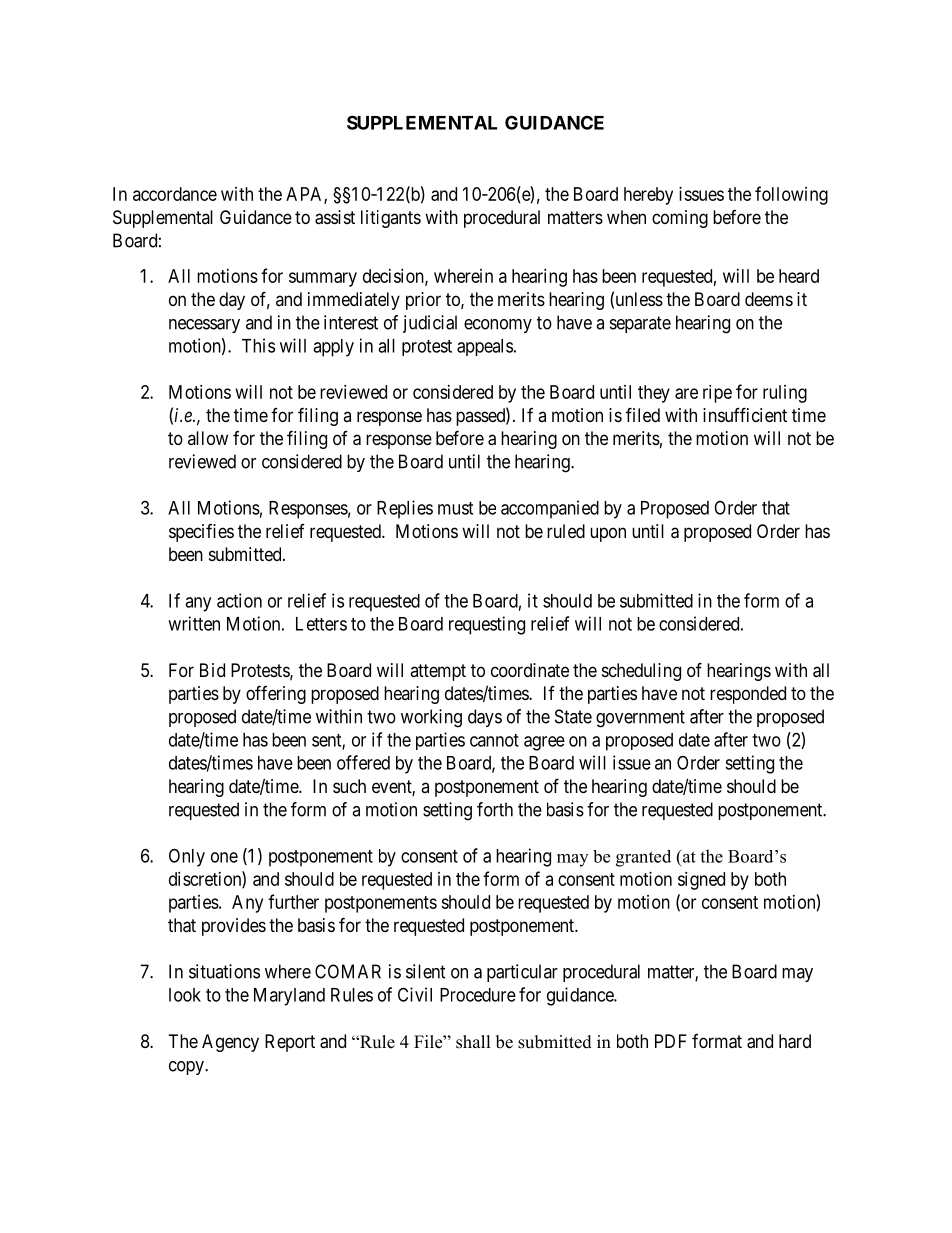 The height and width of the image is (1233, 952). Describe the element at coordinates (391, 219) in the image. I see `litigants` at that location.
